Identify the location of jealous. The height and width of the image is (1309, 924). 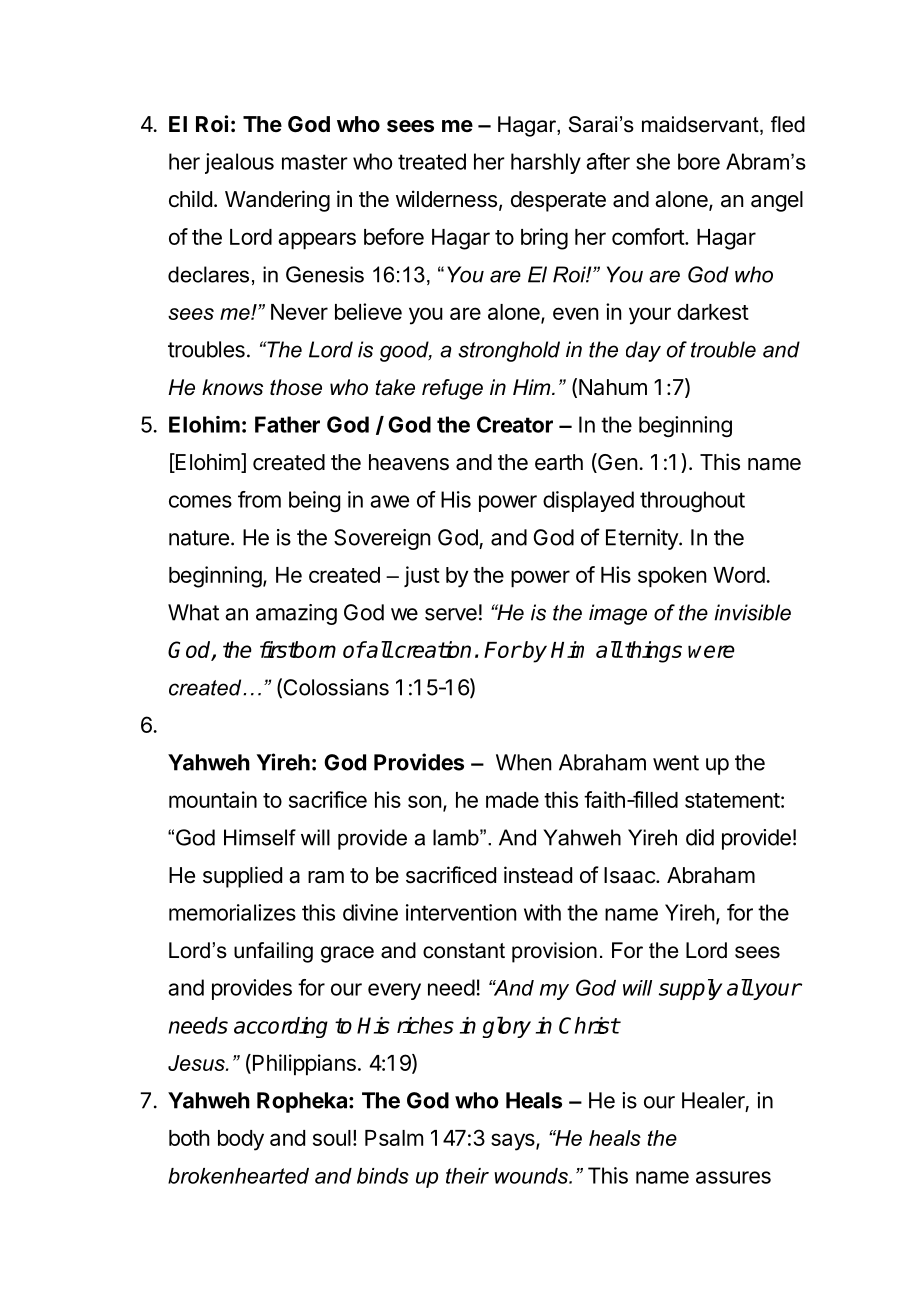
(239, 163).
